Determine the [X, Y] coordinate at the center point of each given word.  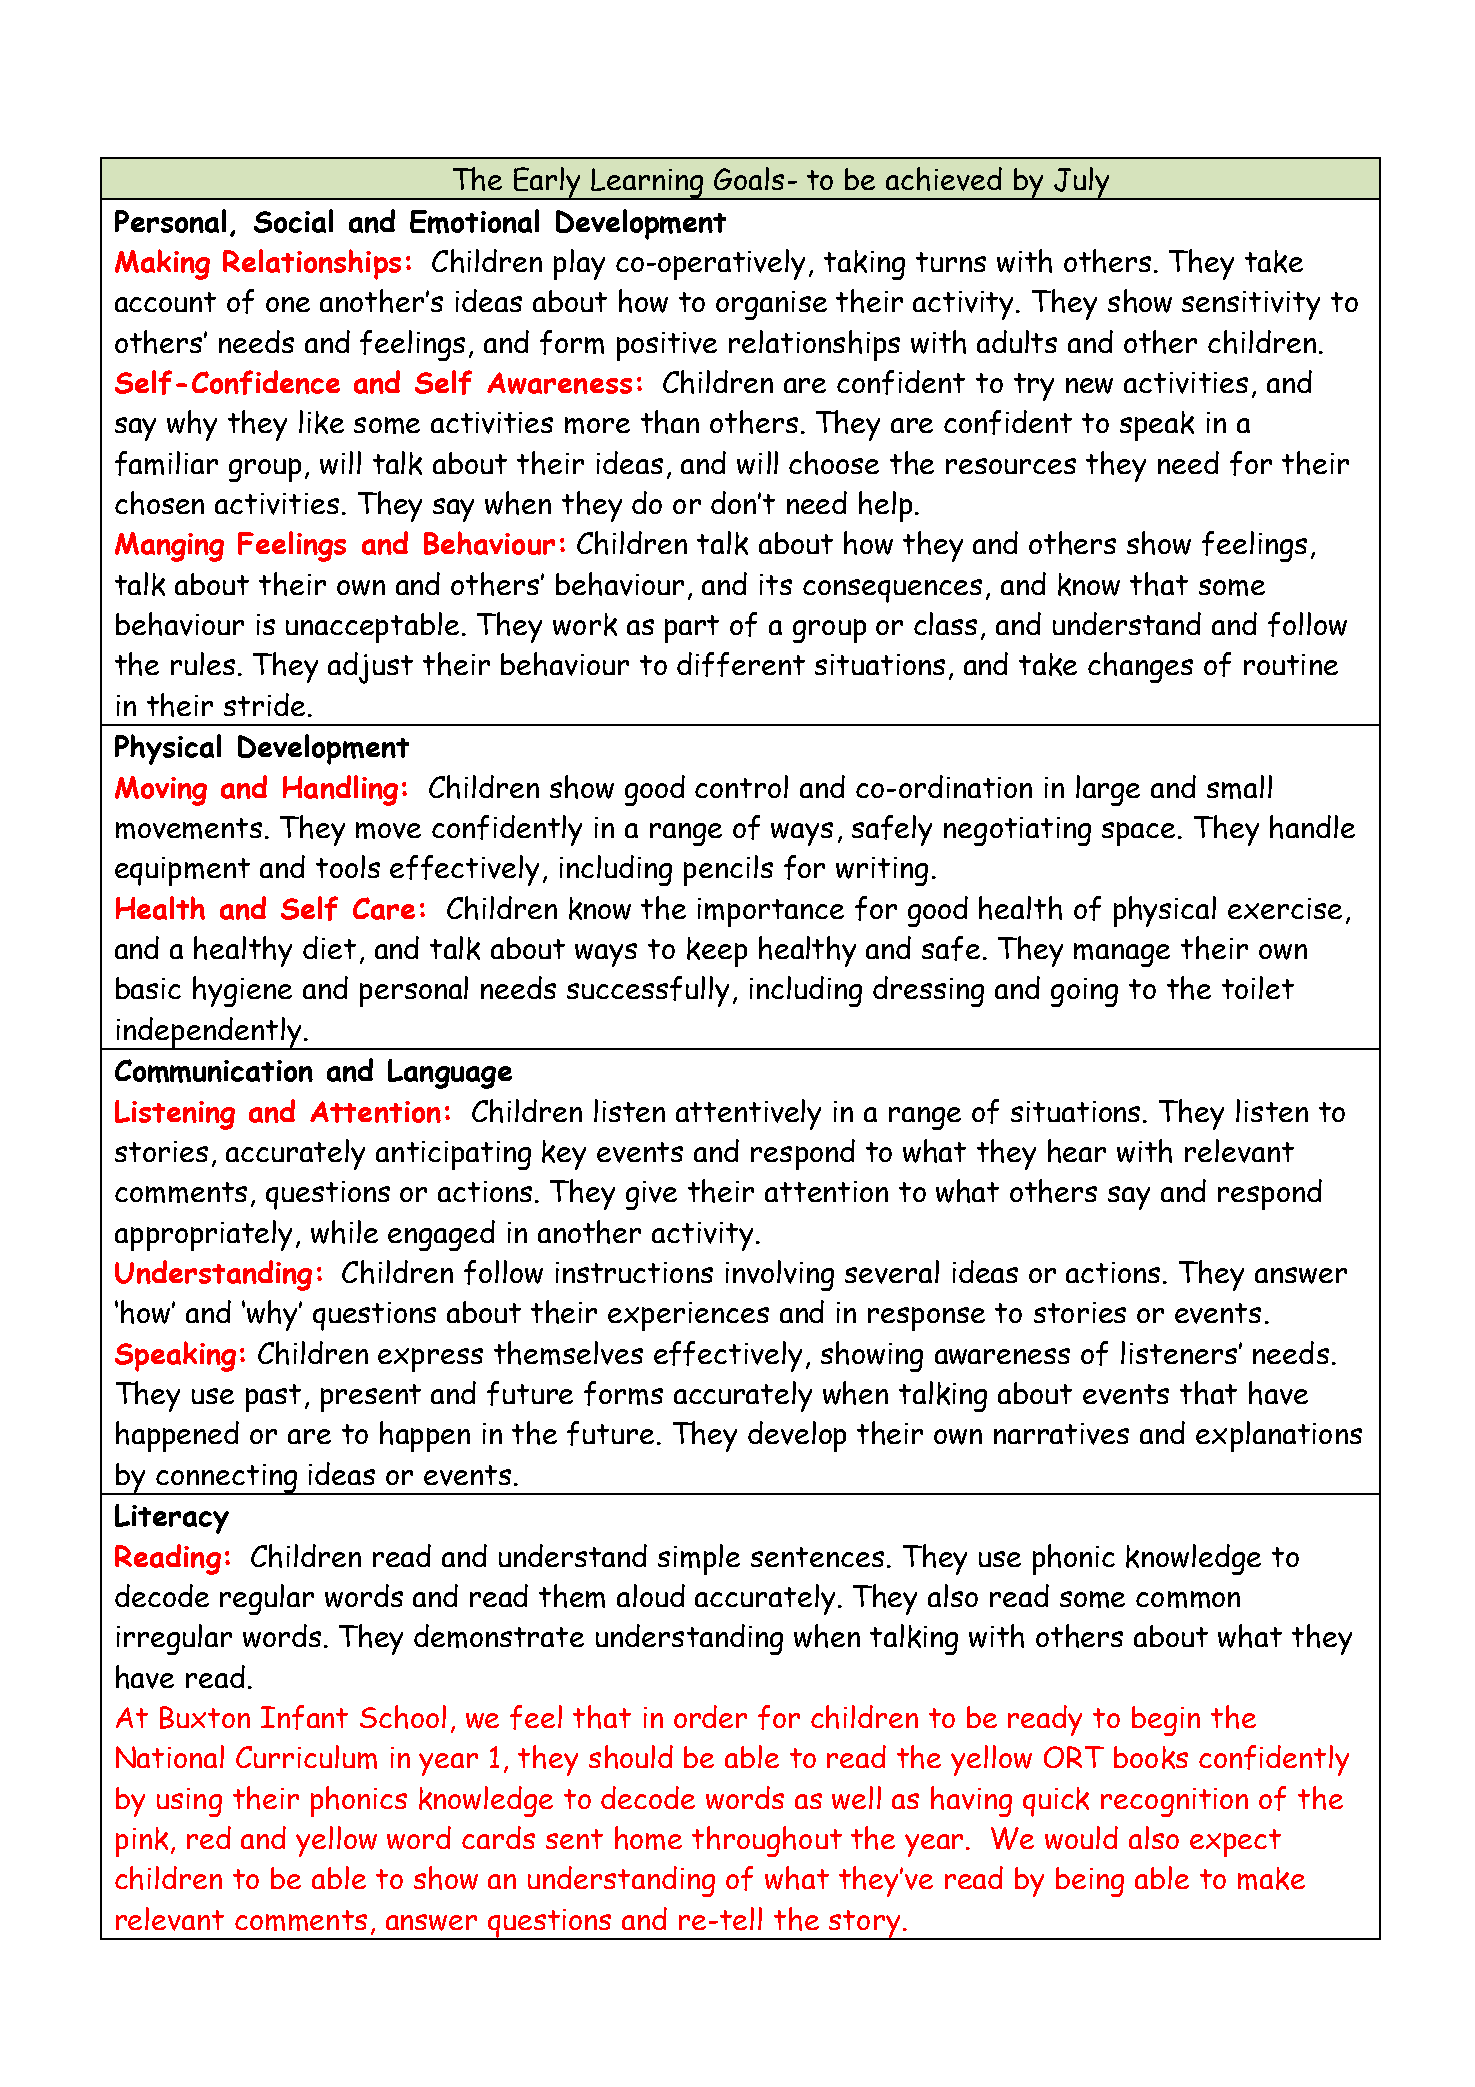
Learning [648, 184]
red [209, 1837]
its [776, 584]
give [651, 1195]
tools [348, 866]
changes [1140, 667]
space [1140, 834]
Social [293, 221]
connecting [227, 1479]
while [344, 1232]
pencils [728, 870]
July [1081, 183]
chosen [159, 503]
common [1188, 1599]
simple [699, 1559]
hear [1077, 1151]
